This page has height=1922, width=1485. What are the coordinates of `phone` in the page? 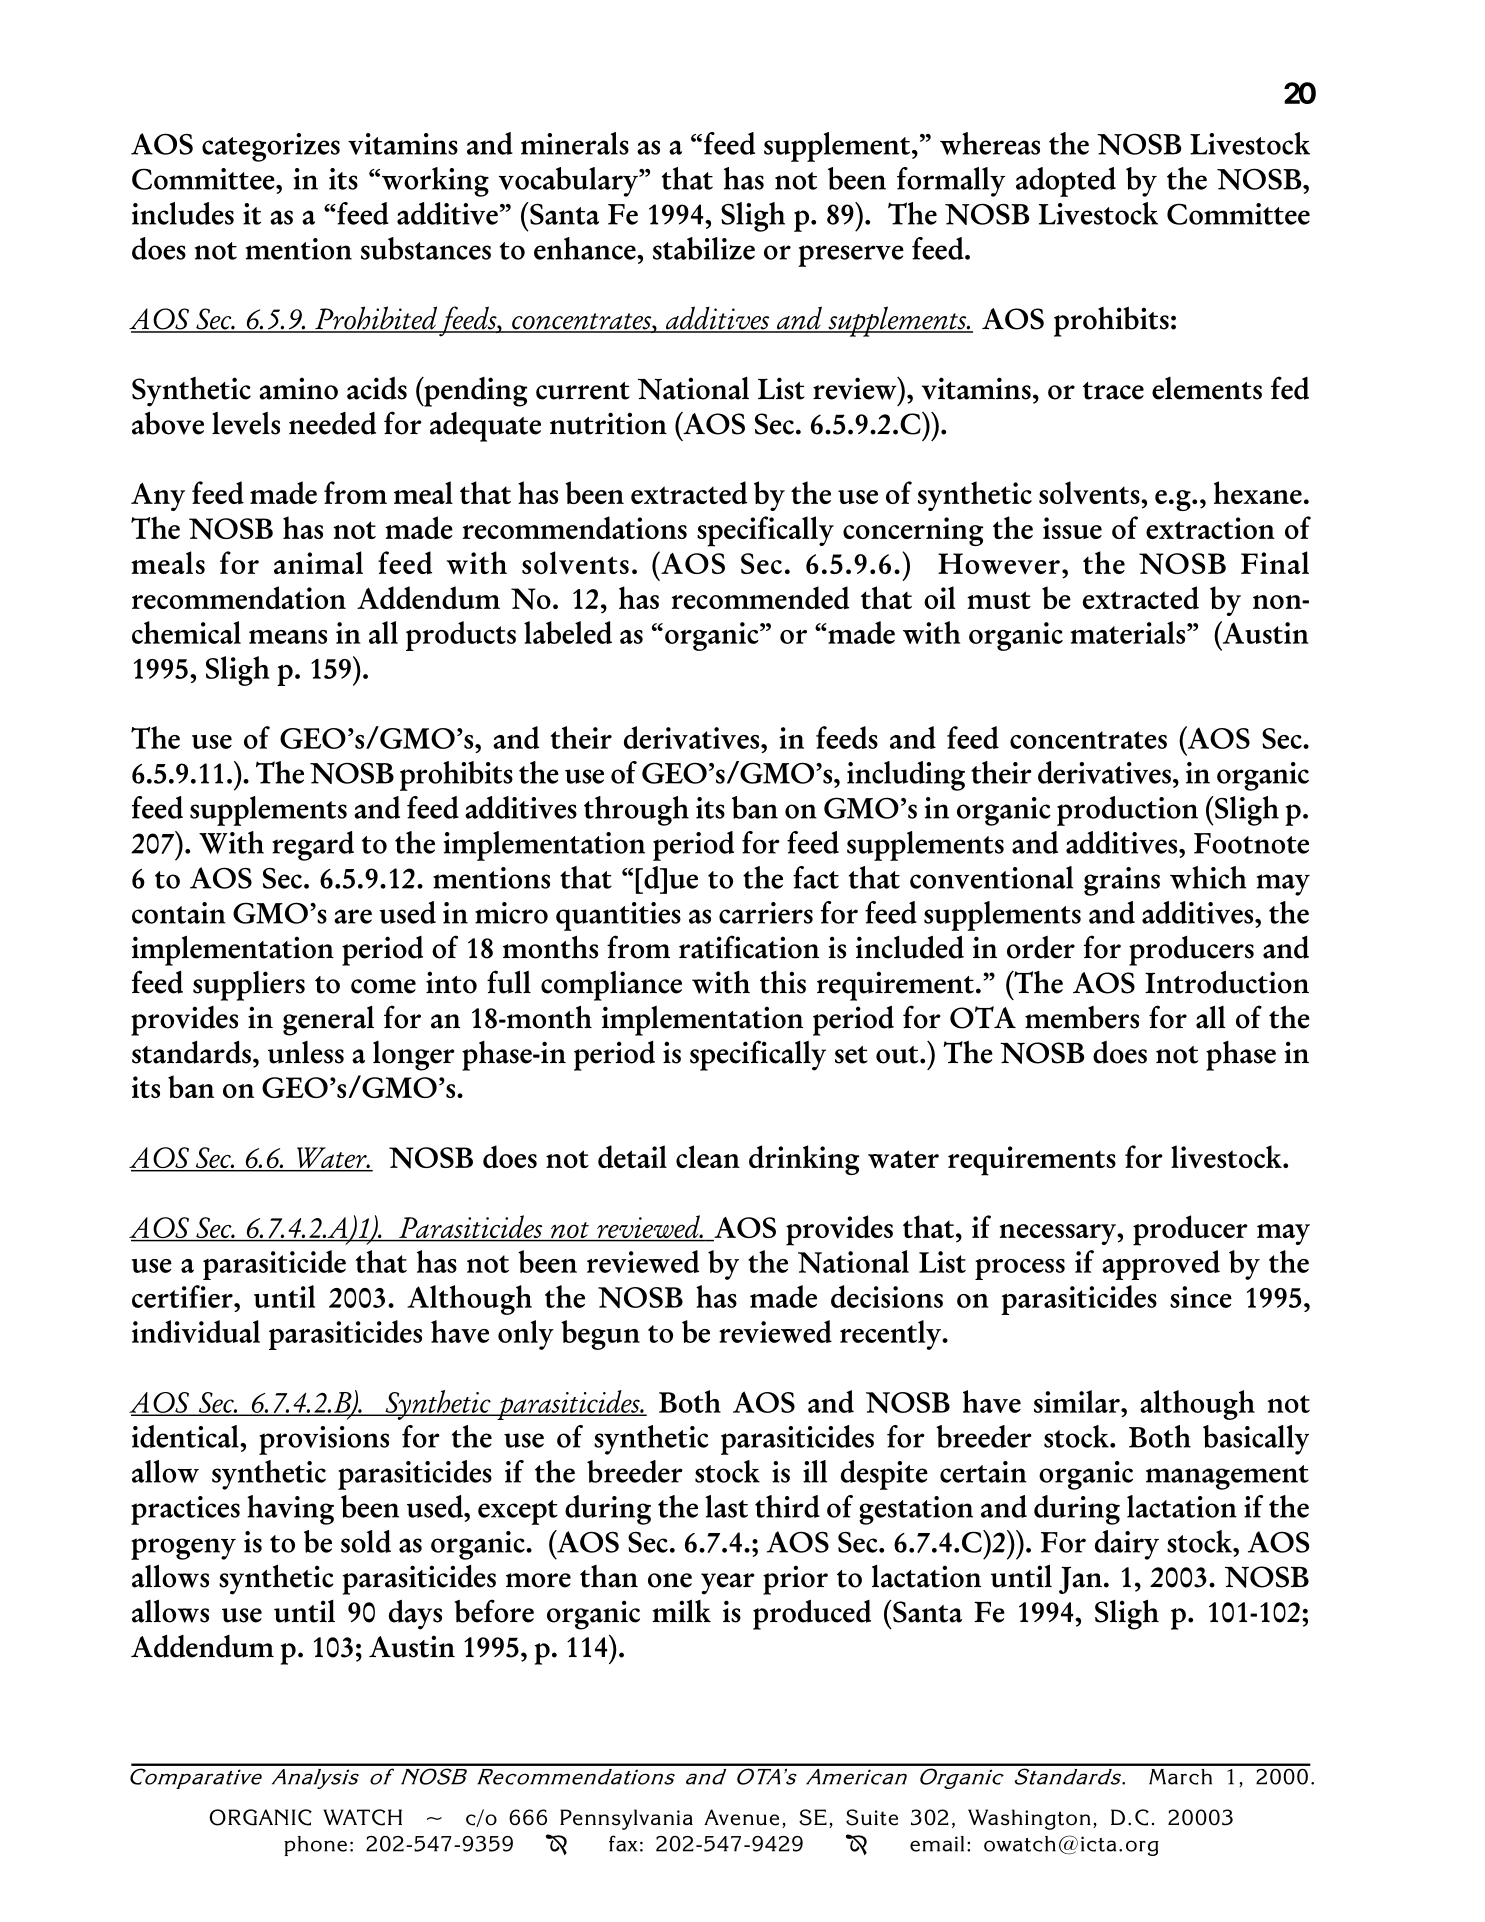 It's located at (315, 1846).
